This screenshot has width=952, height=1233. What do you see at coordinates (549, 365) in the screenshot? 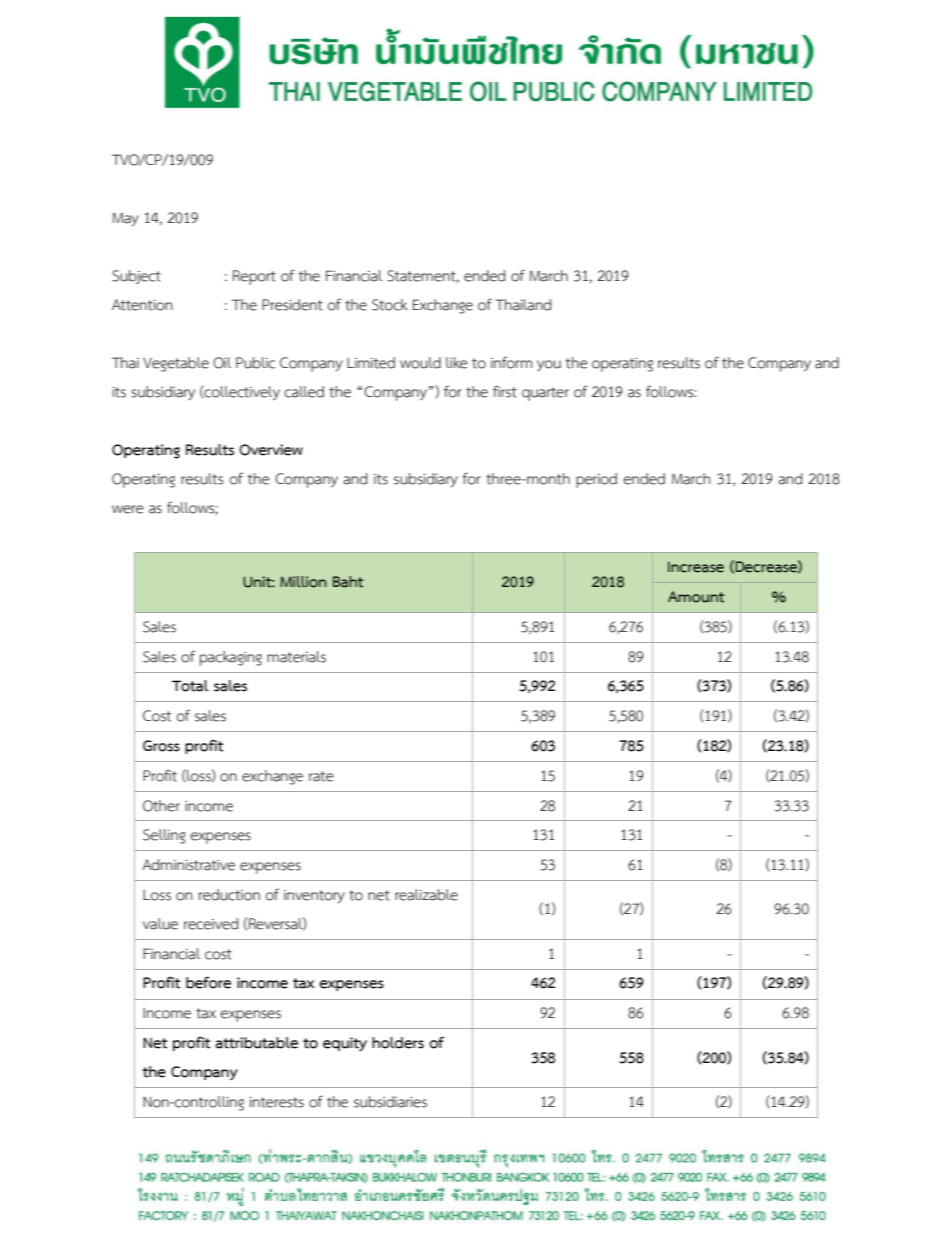
I see `you` at bounding box center [549, 365].
